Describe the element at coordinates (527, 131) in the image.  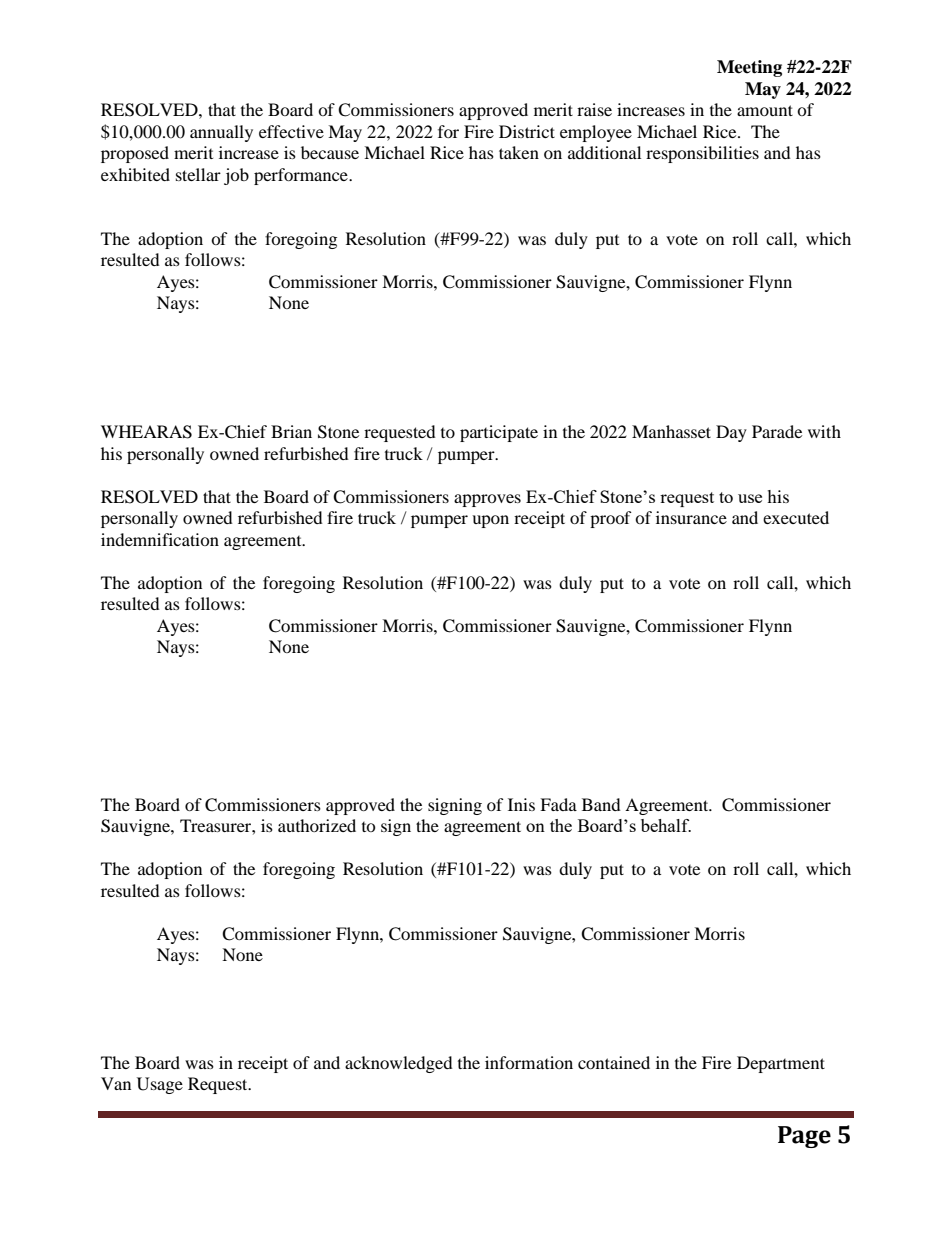
I see `District` at that location.
